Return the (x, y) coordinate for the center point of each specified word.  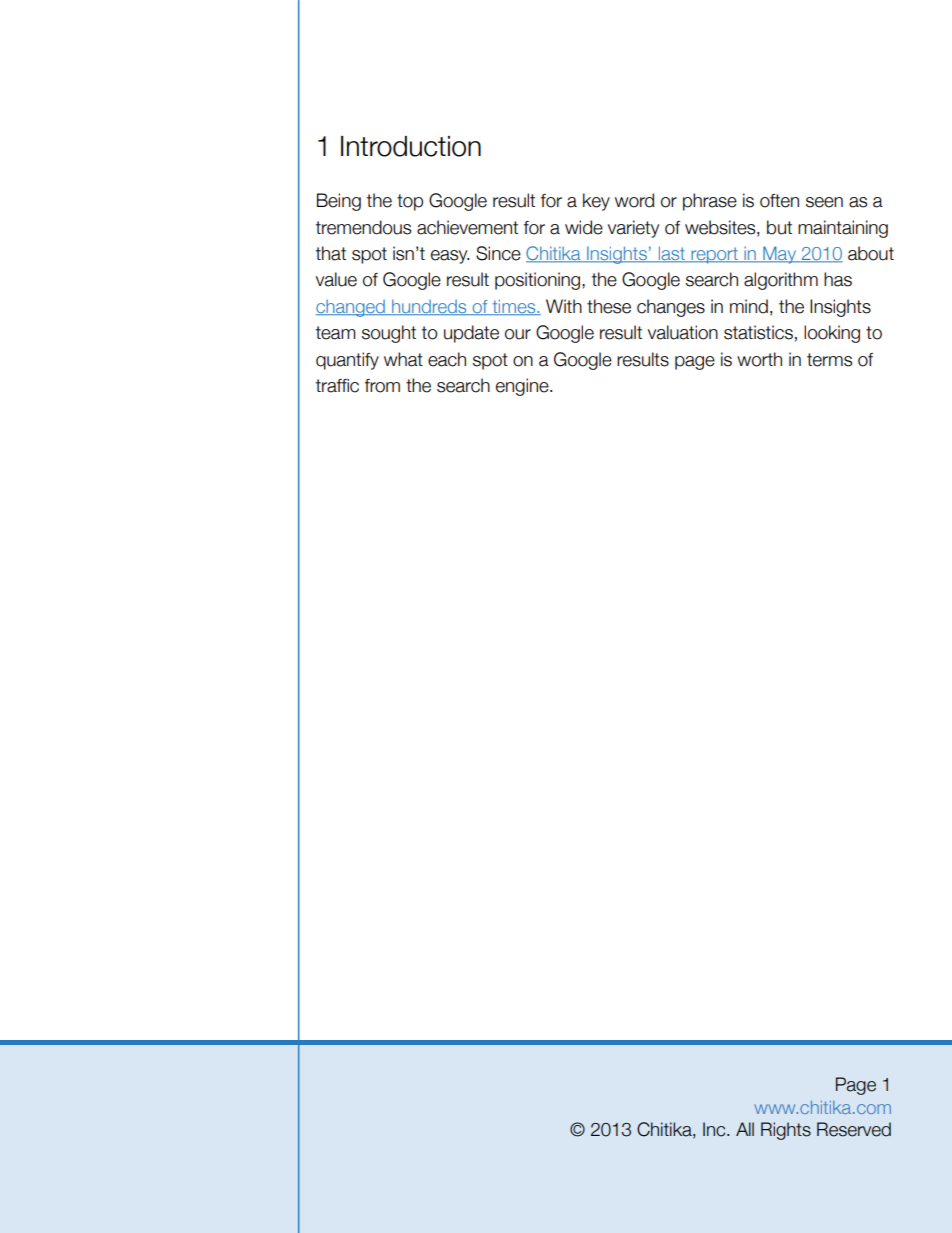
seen (824, 202)
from (382, 386)
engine (523, 387)
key (596, 202)
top (410, 202)
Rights (786, 1131)
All (745, 1129)
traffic (337, 386)
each (447, 359)
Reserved (854, 1129)
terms (829, 360)
